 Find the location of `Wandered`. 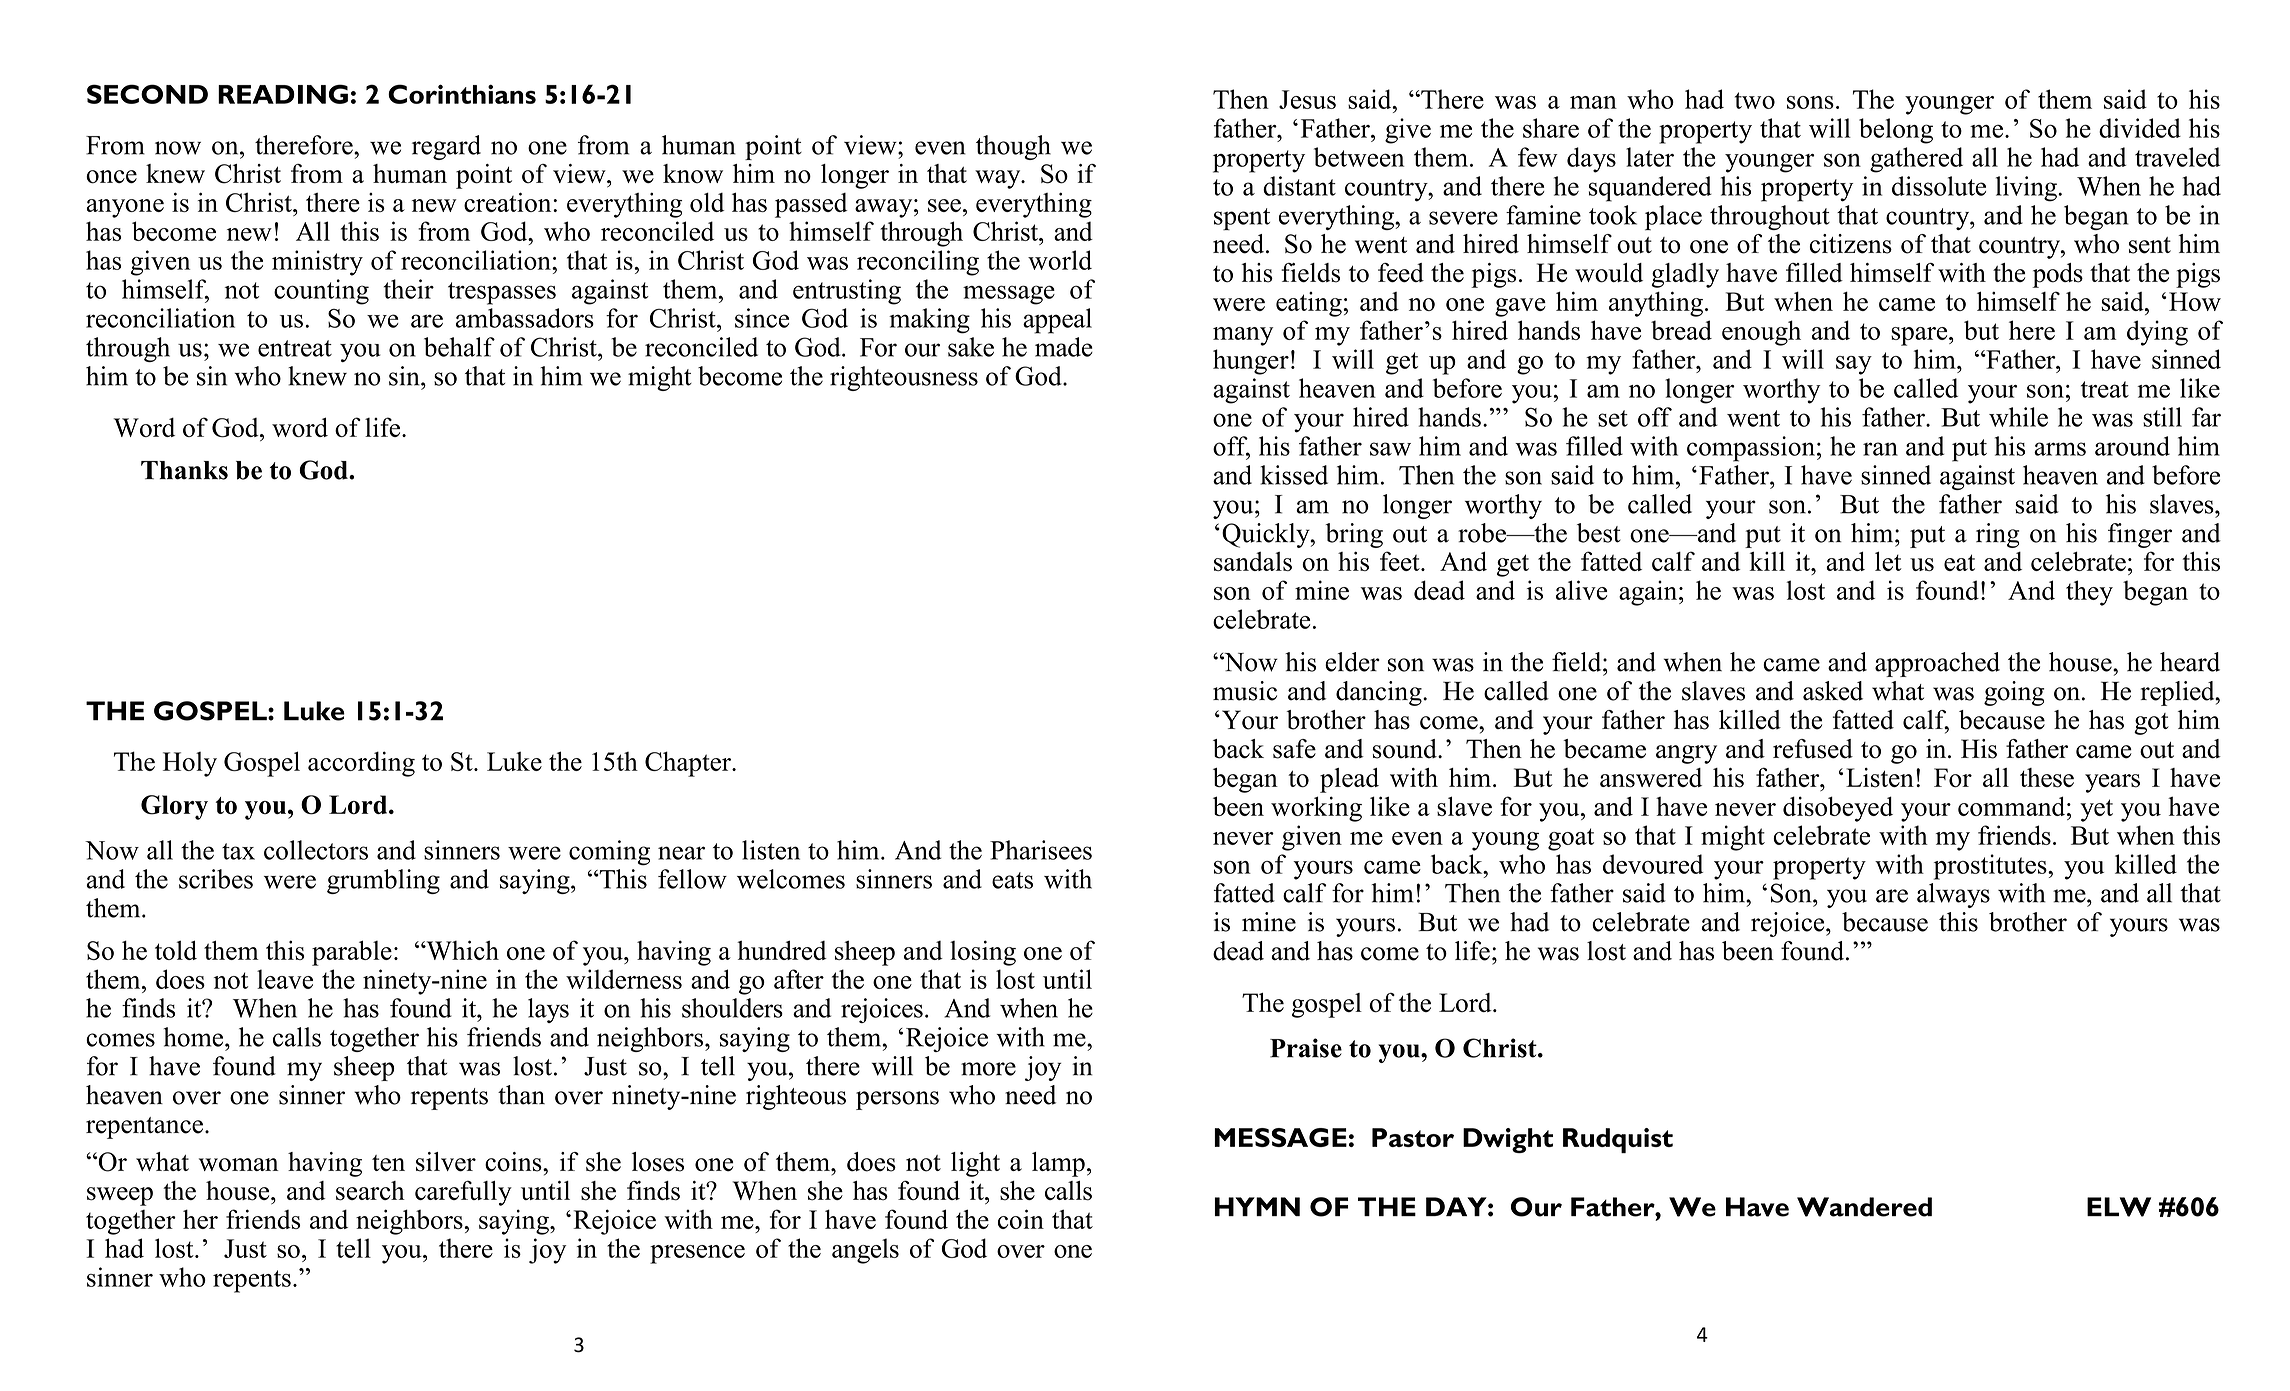

Wandered is located at coordinates (1864, 1207).
